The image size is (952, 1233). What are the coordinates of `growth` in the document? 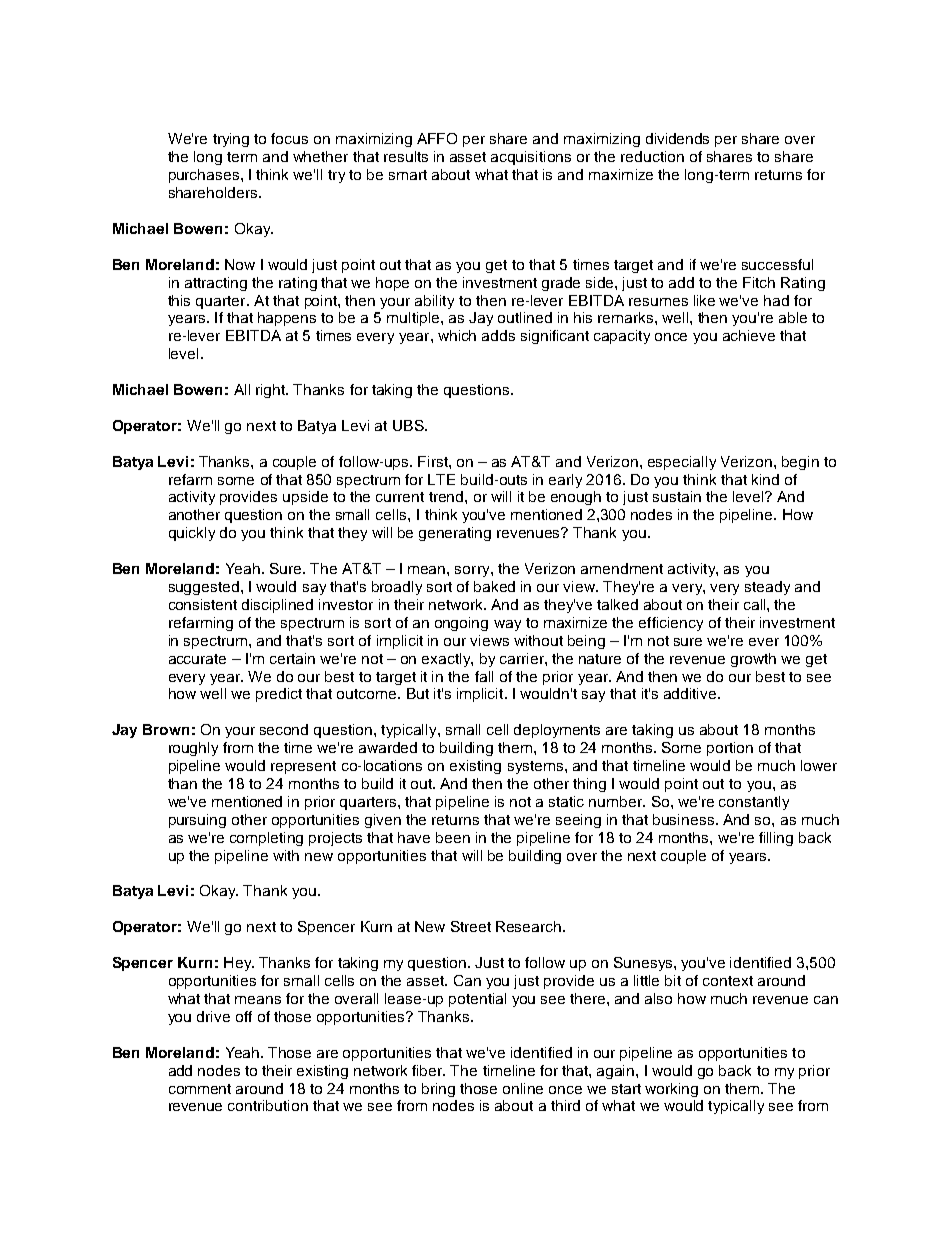 It's located at (753, 660).
